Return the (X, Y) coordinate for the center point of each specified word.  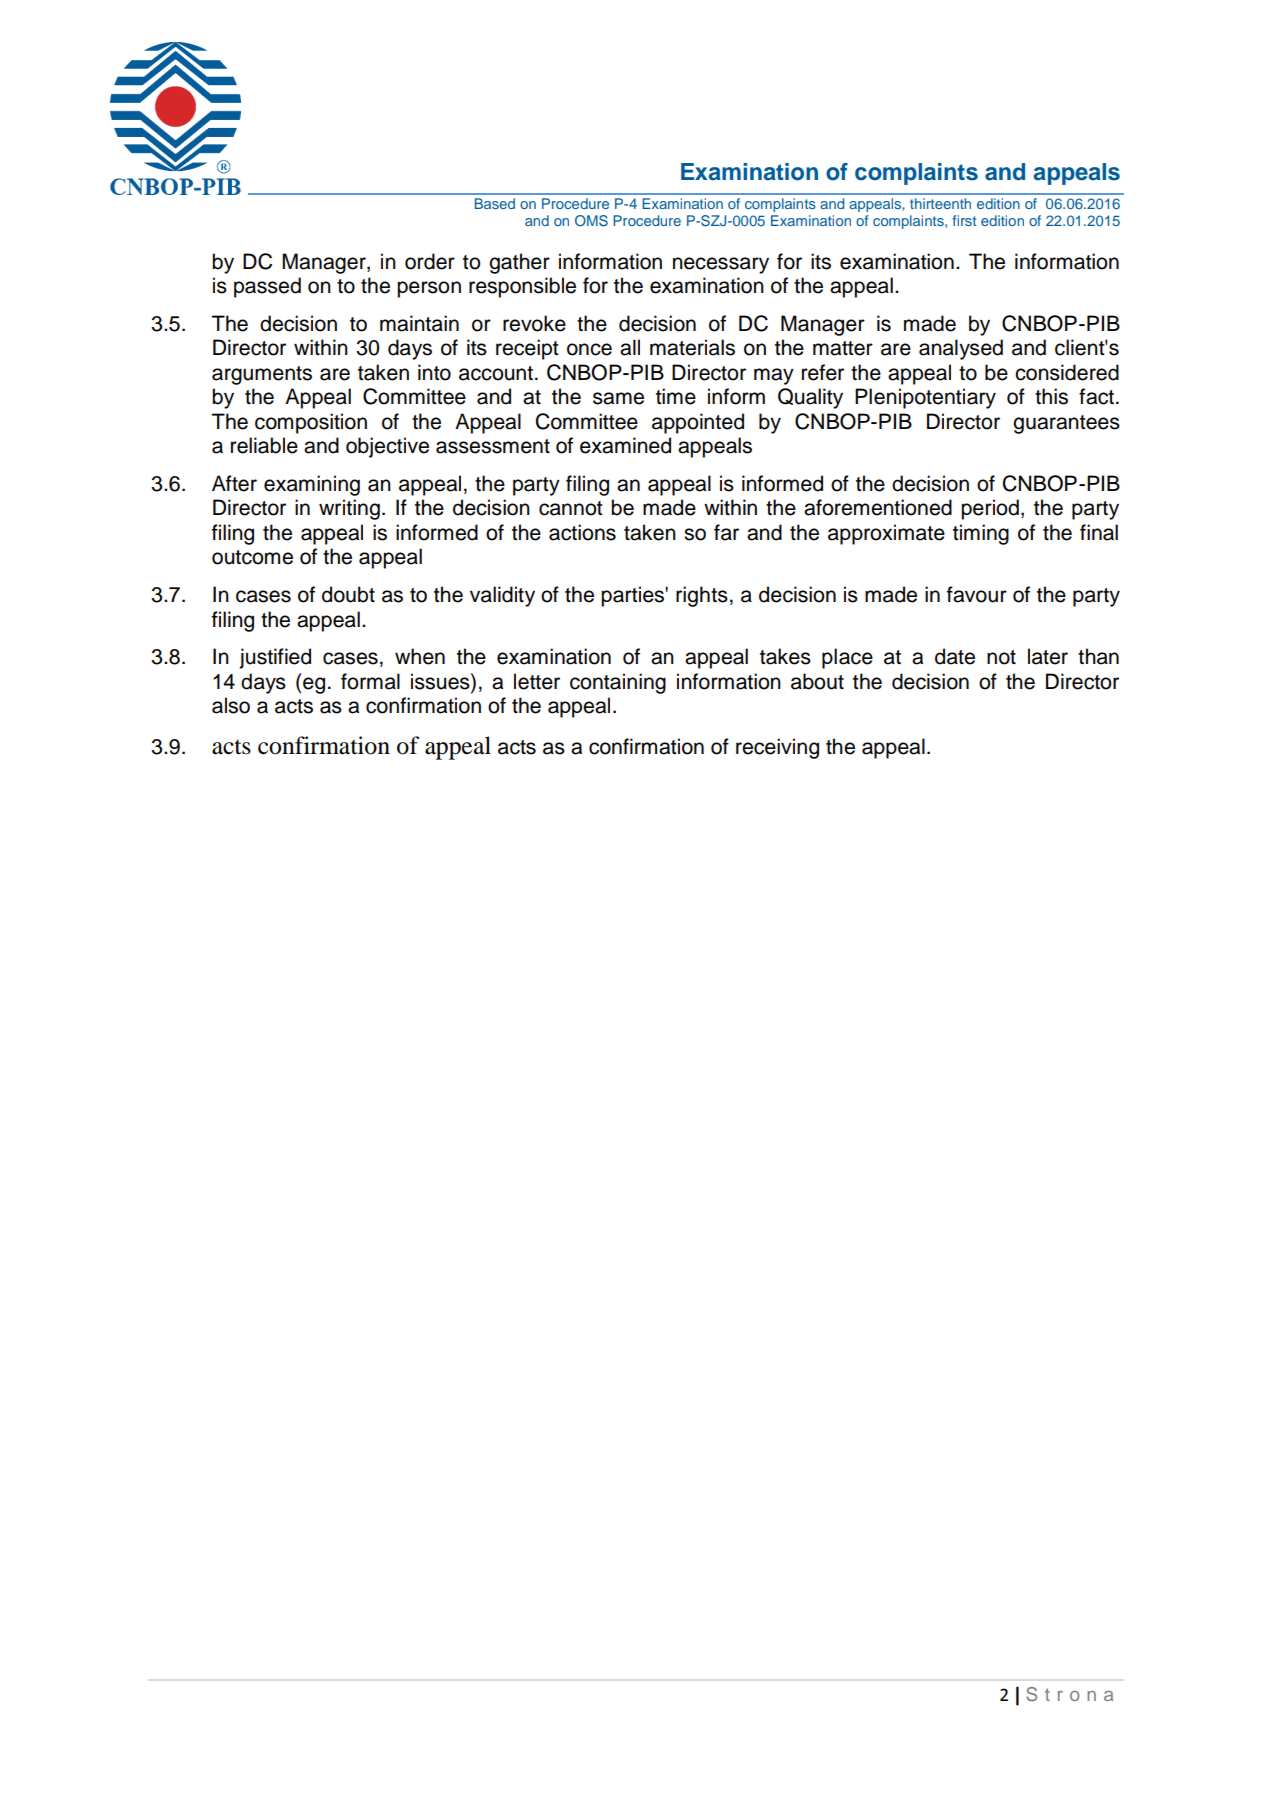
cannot (570, 508)
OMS (591, 221)
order (430, 261)
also (231, 705)
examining (312, 485)
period (990, 509)
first (964, 220)
